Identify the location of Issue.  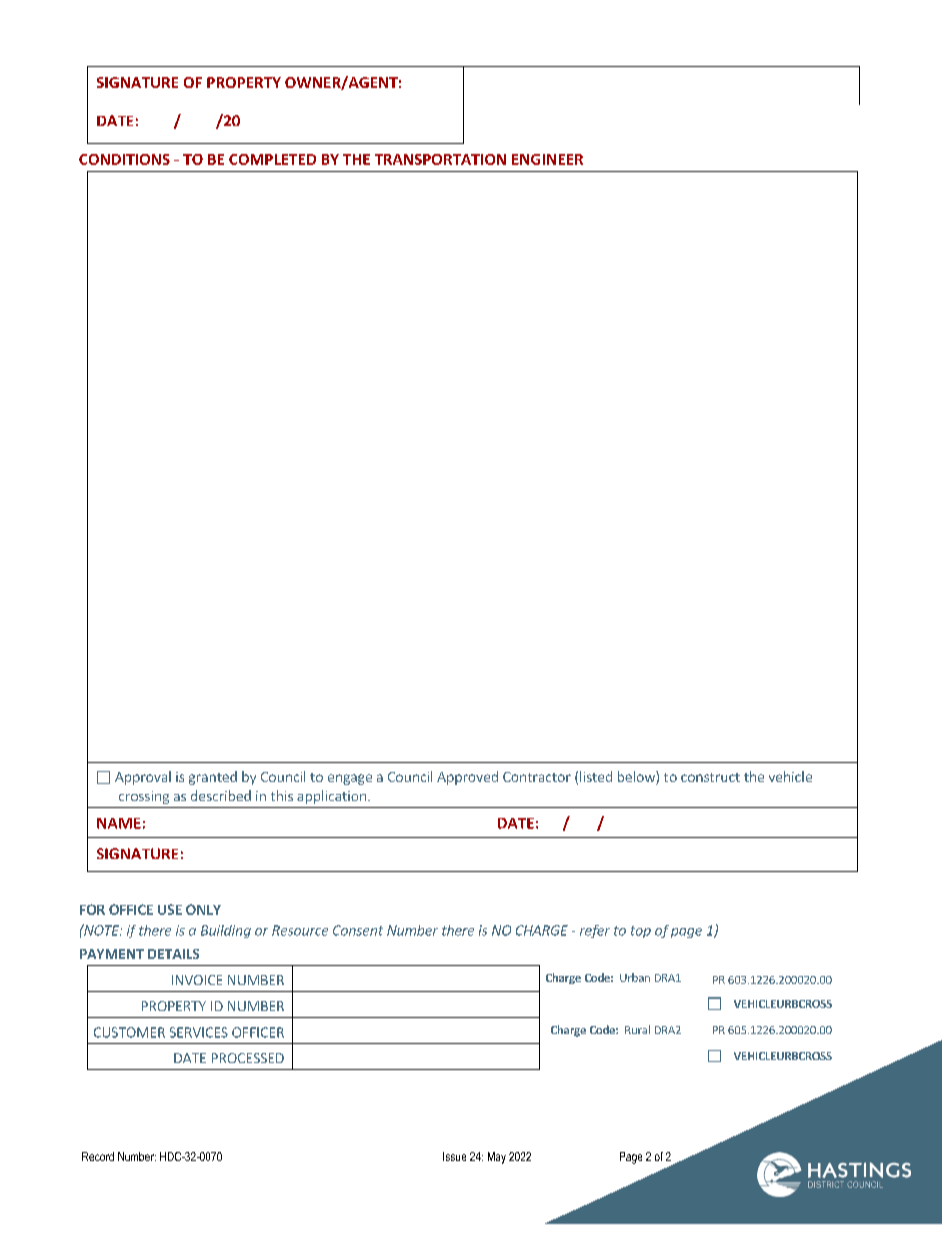
(454, 1156).
